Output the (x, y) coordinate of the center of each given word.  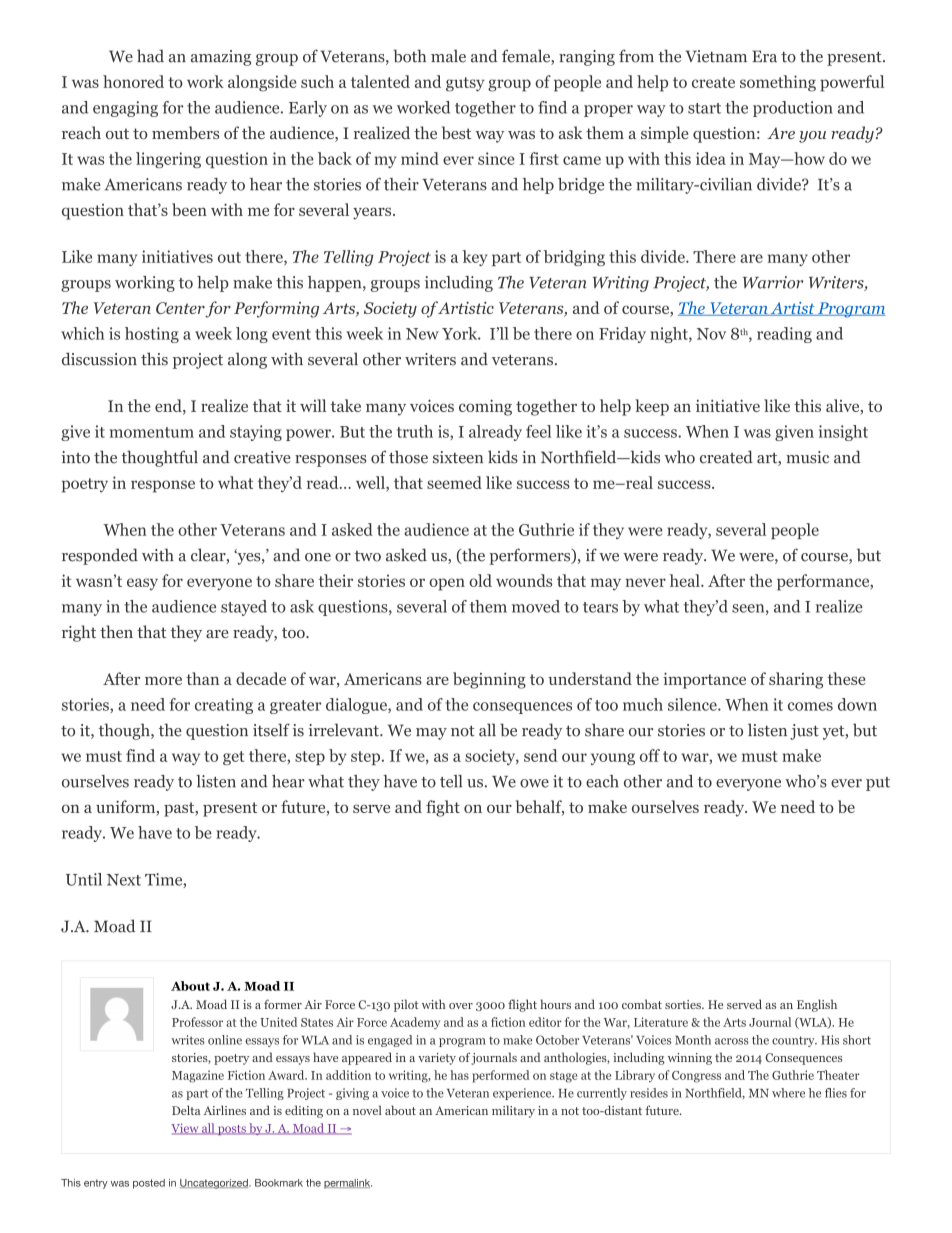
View (186, 1129)
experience (523, 1094)
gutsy (465, 84)
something (778, 83)
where (788, 1093)
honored (133, 81)
